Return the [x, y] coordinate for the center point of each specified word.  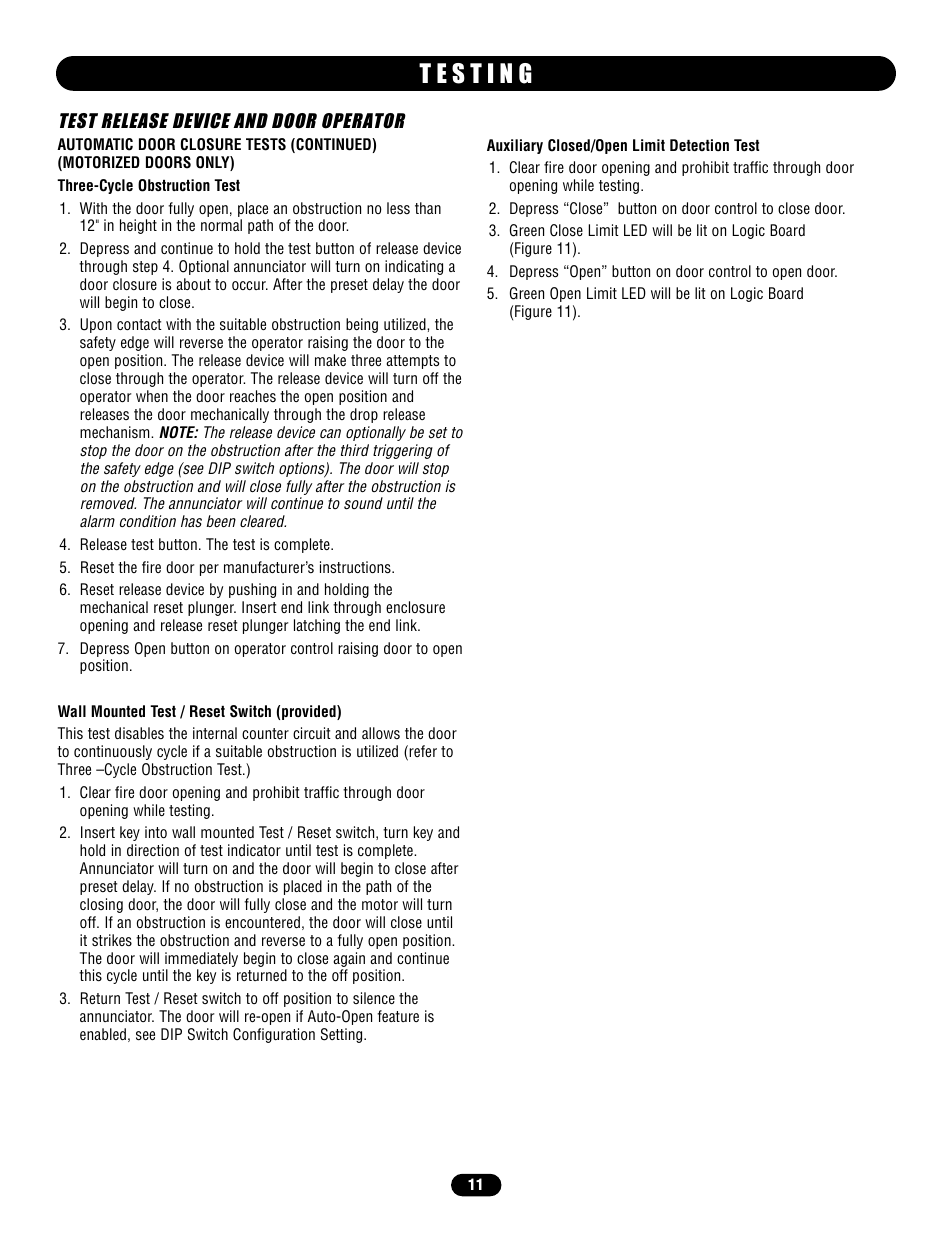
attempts [412, 362]
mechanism [116, 432]
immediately [201, 959]
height [138, 226]
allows [381, 733]
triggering [403, 451]
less [398, 208]
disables [139, 733]
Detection [699, 145]
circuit [312, 733]
